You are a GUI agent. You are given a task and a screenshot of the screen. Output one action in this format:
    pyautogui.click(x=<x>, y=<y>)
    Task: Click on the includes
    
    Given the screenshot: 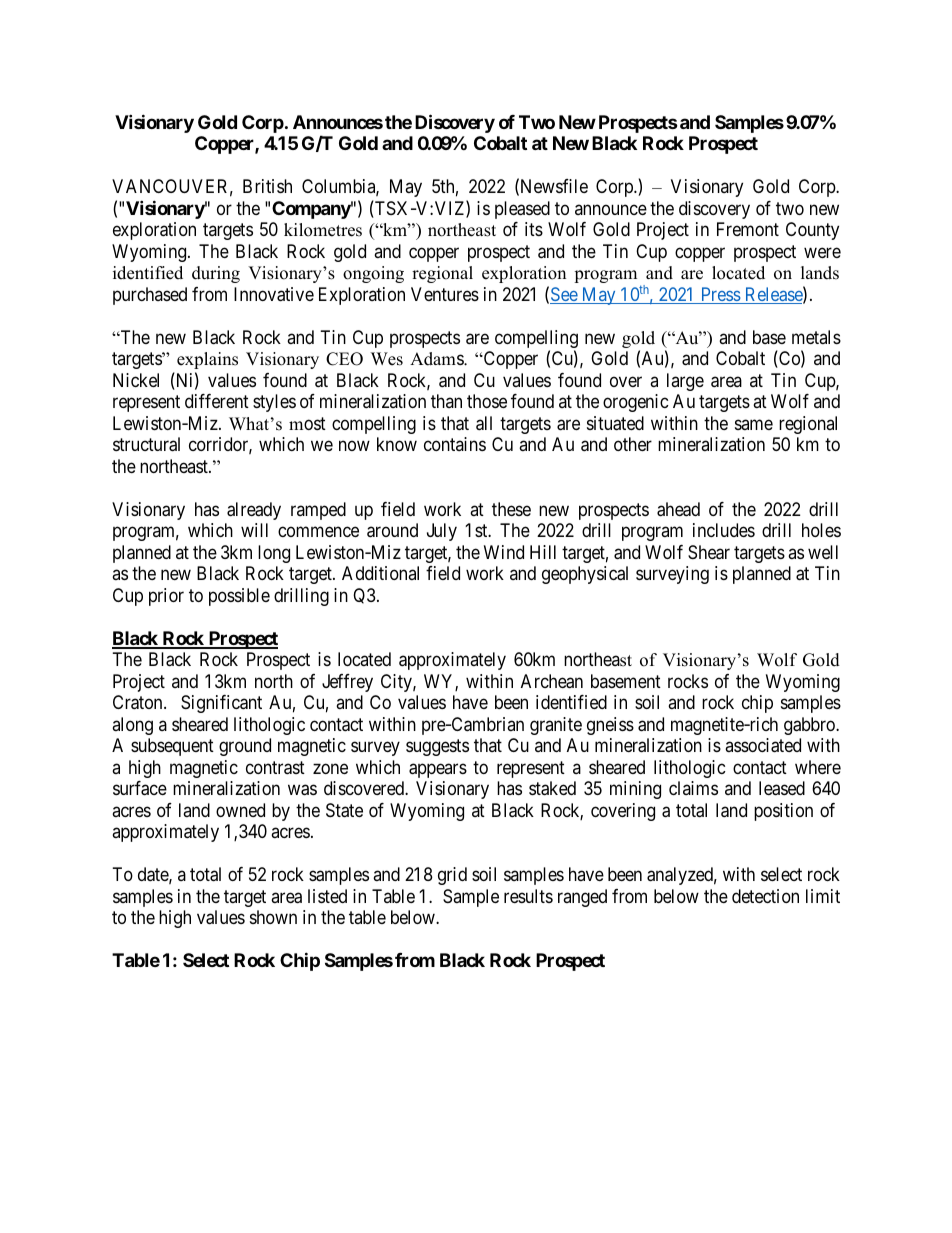 What is the action you would take?
    pyautogui.click(x=724, y=530)
